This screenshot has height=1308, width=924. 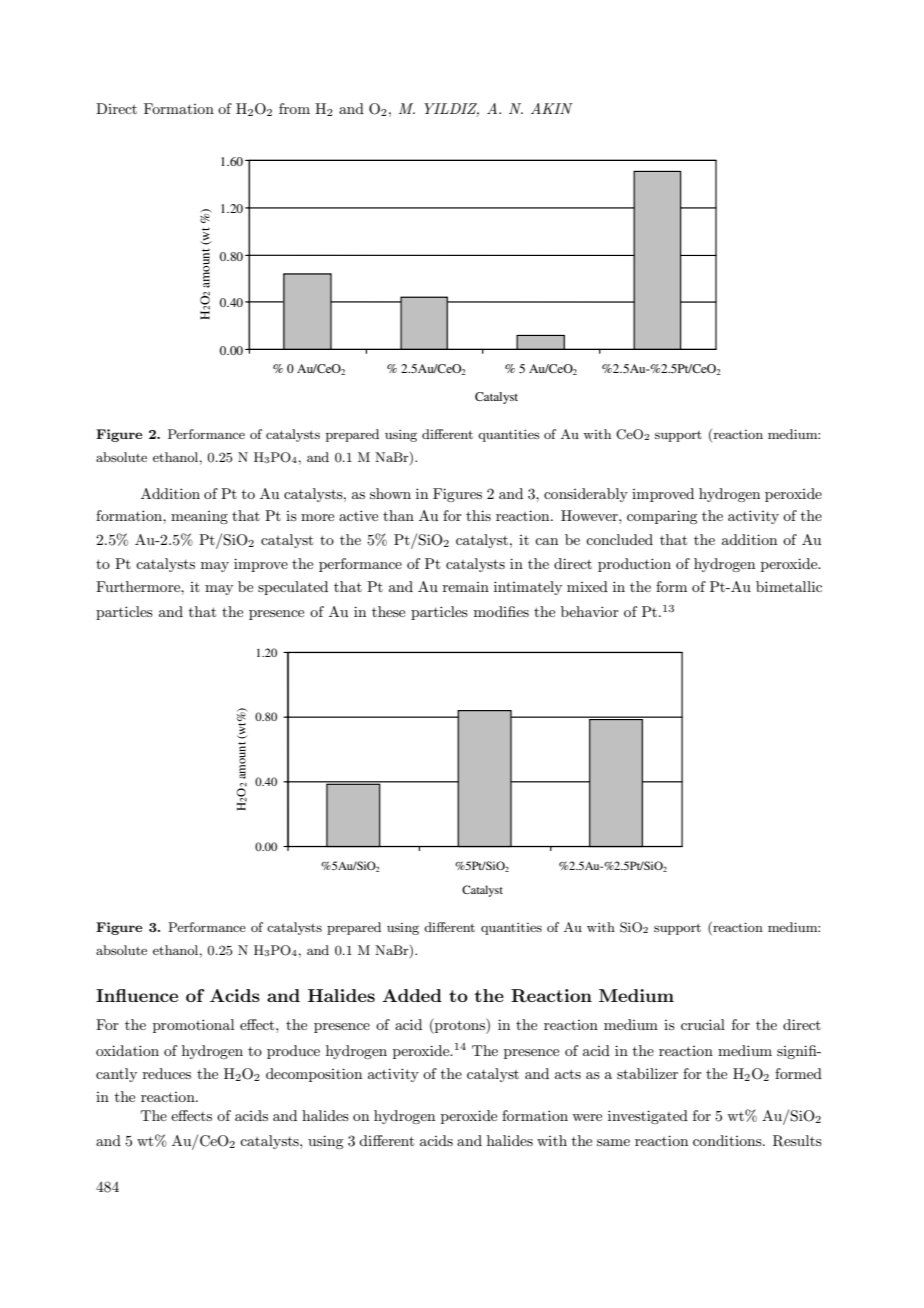 What do you see at coordinates (293, 588) in the screenshot?
I see `speculated` at bounding box center [293, 588].
